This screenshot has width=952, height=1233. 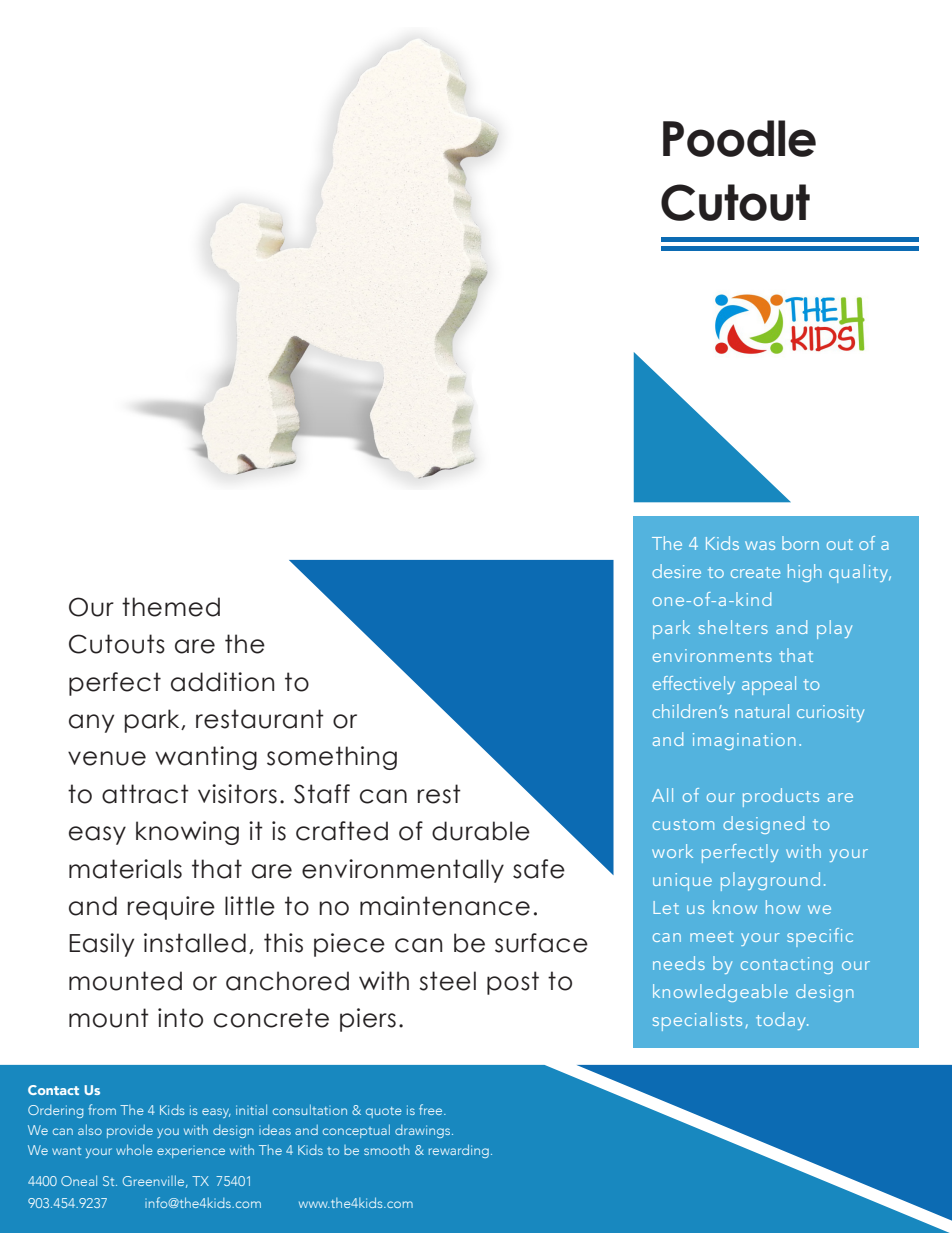 I want to click on venue, so click(x=107, y=758).
